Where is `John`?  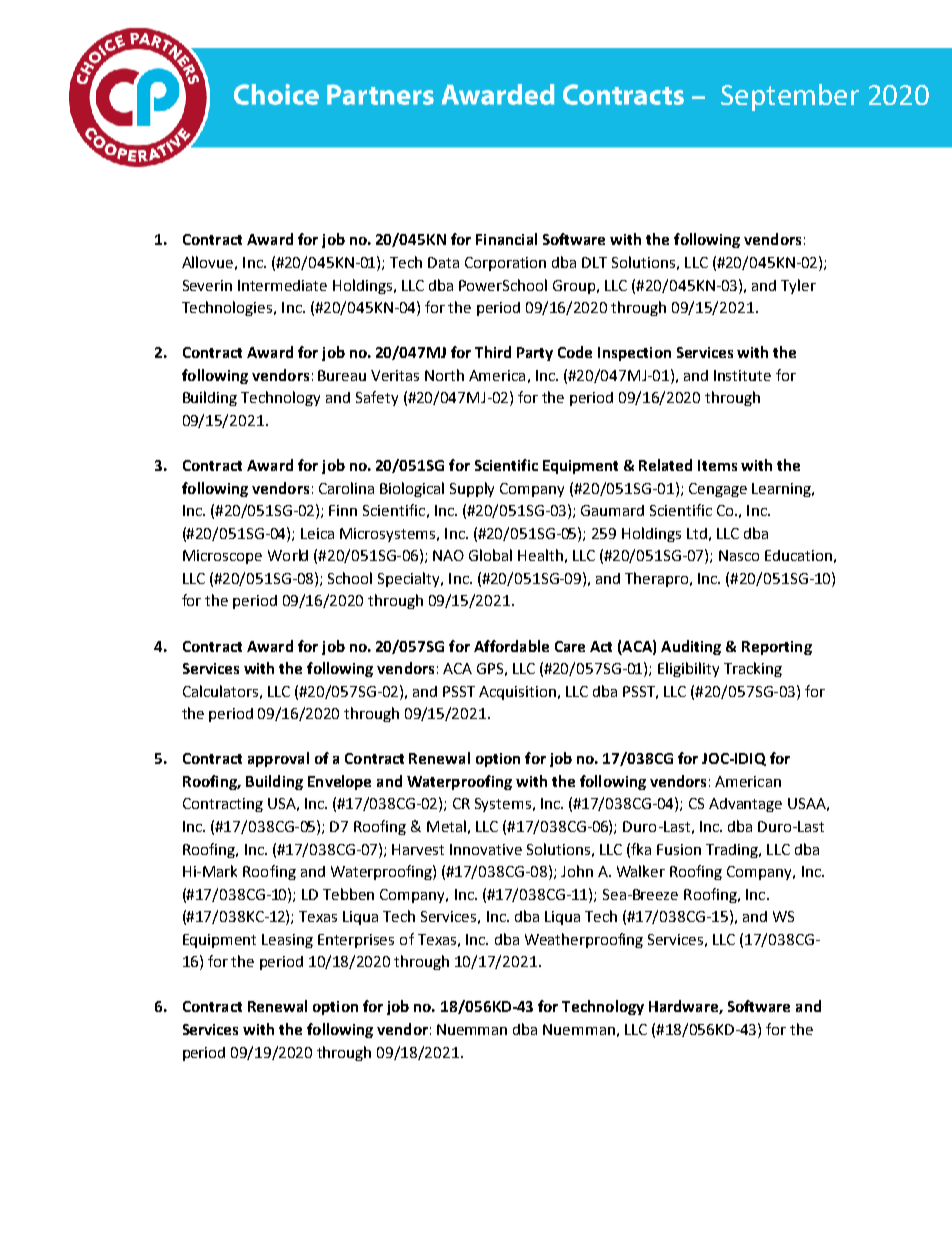 John is located at coordinates (577, 871).
